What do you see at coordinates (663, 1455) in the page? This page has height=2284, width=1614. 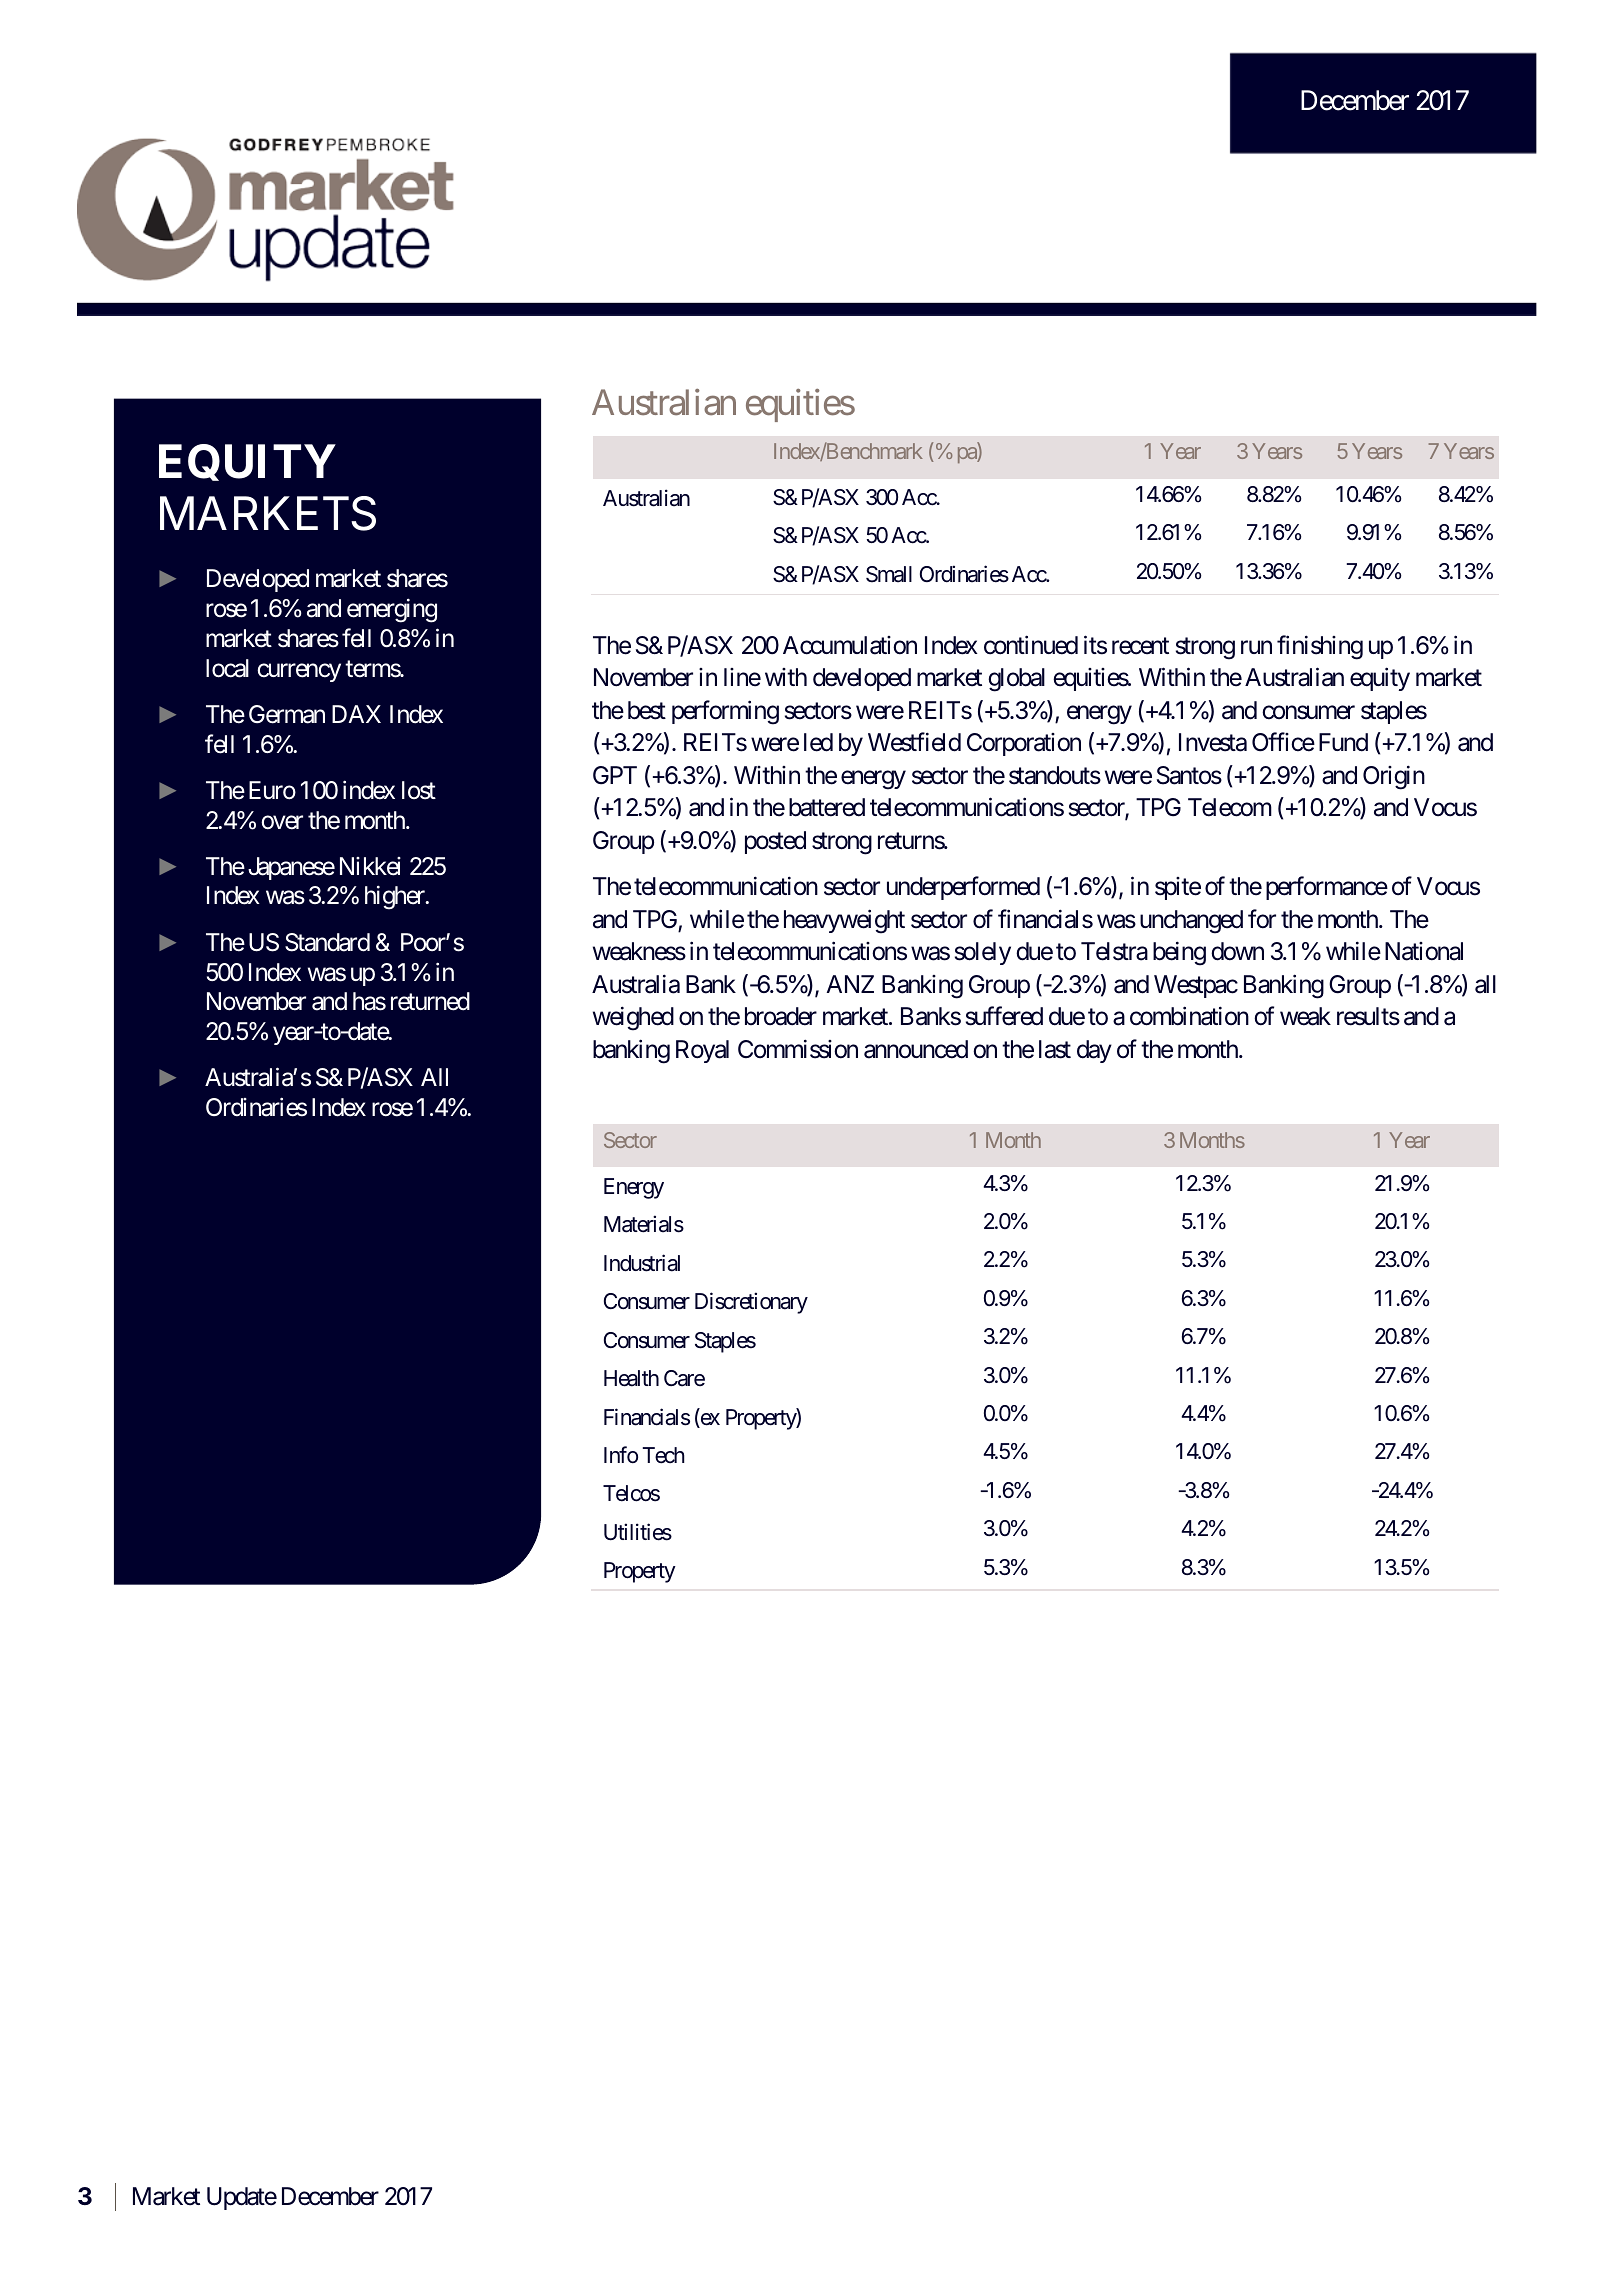 I see `Tech` at bounding box center [663, 1455].
